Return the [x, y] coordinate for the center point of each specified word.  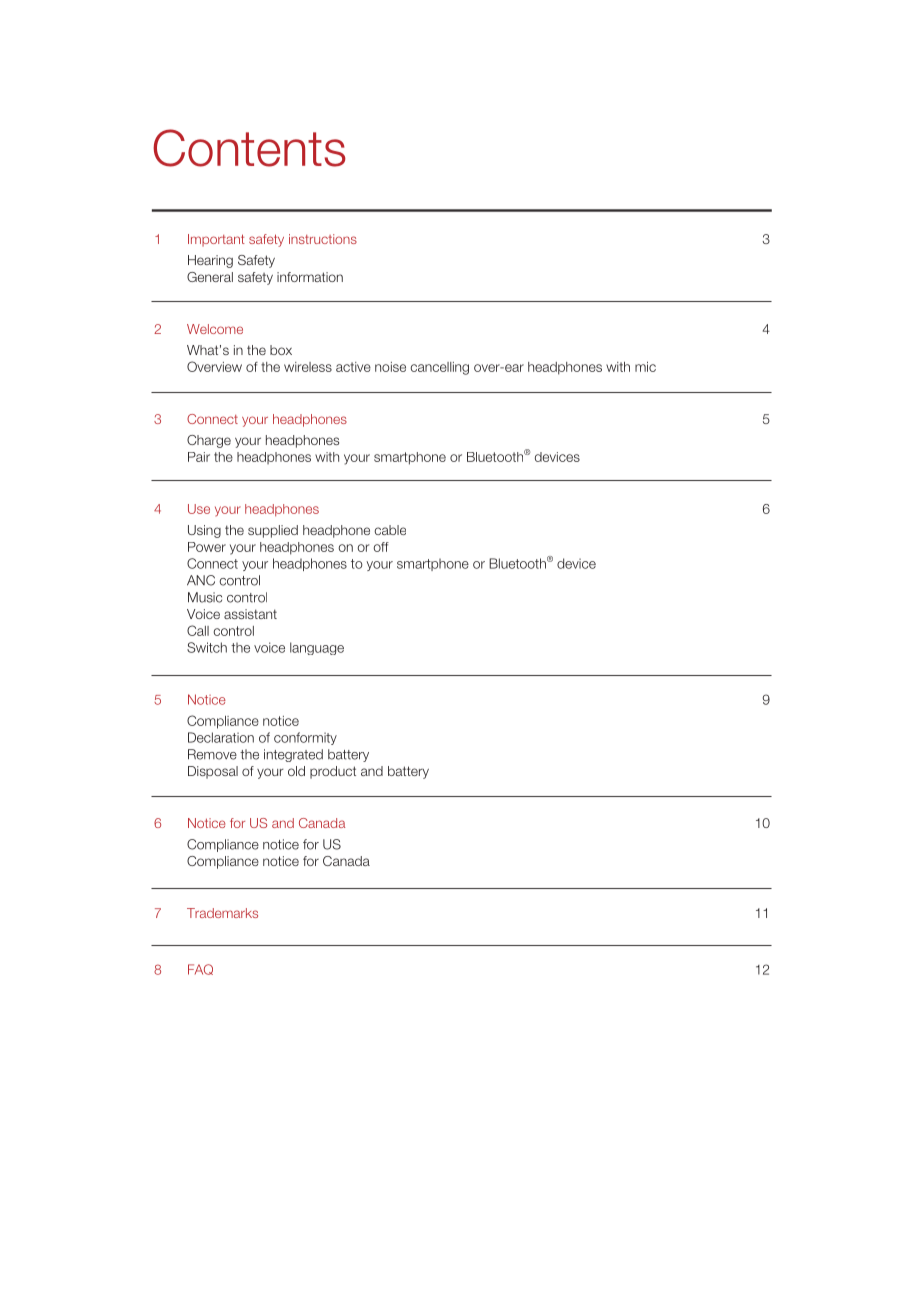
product [333, 772]
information [310, 277]
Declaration [221, 737]
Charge [209, 441]
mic [645, 367]
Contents [249, 148]
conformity [305, 738]
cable [390, 530]
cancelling [439, 368]
